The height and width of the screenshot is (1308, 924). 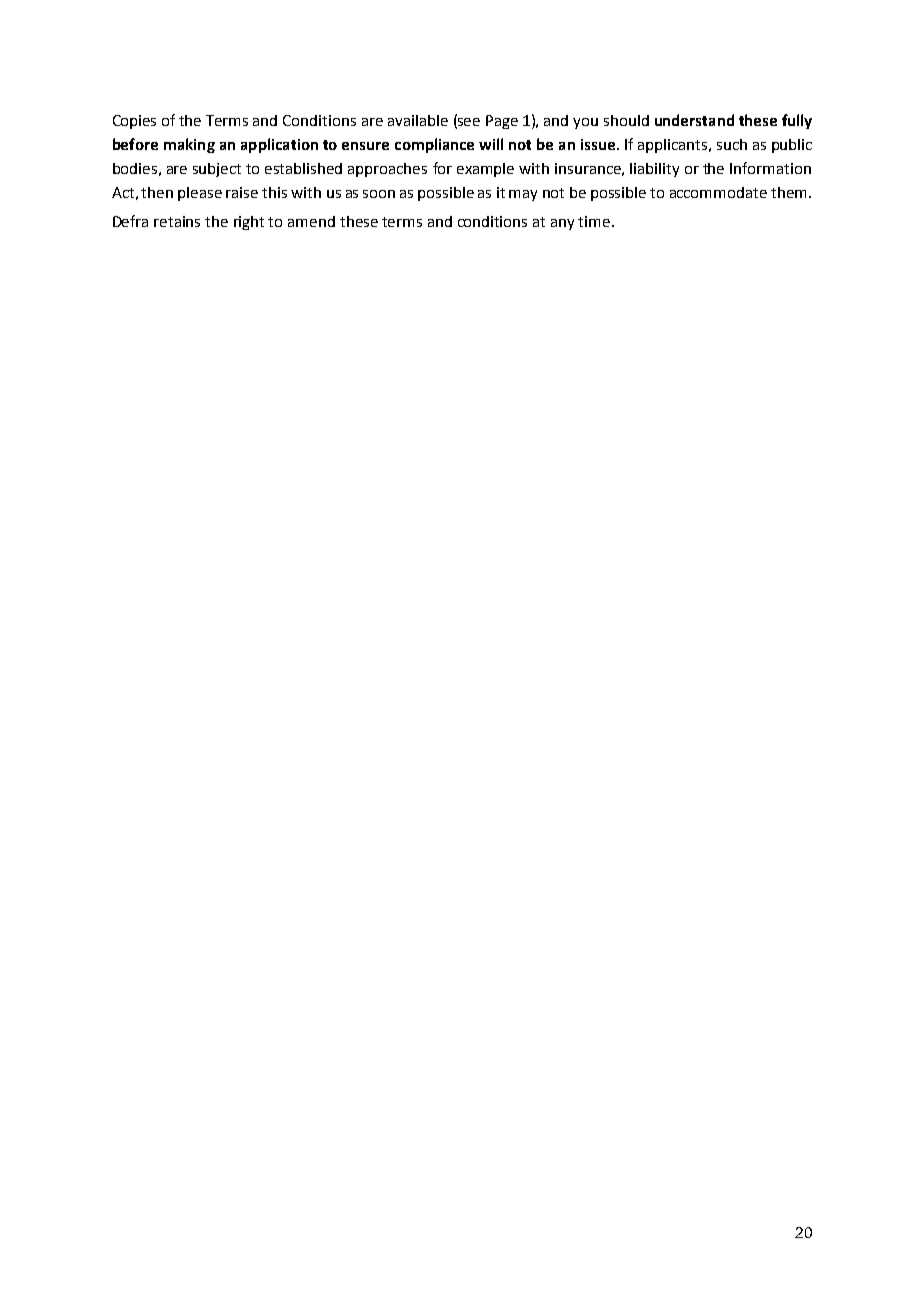 I want to click on applicants, so click(x=674, y=146).
